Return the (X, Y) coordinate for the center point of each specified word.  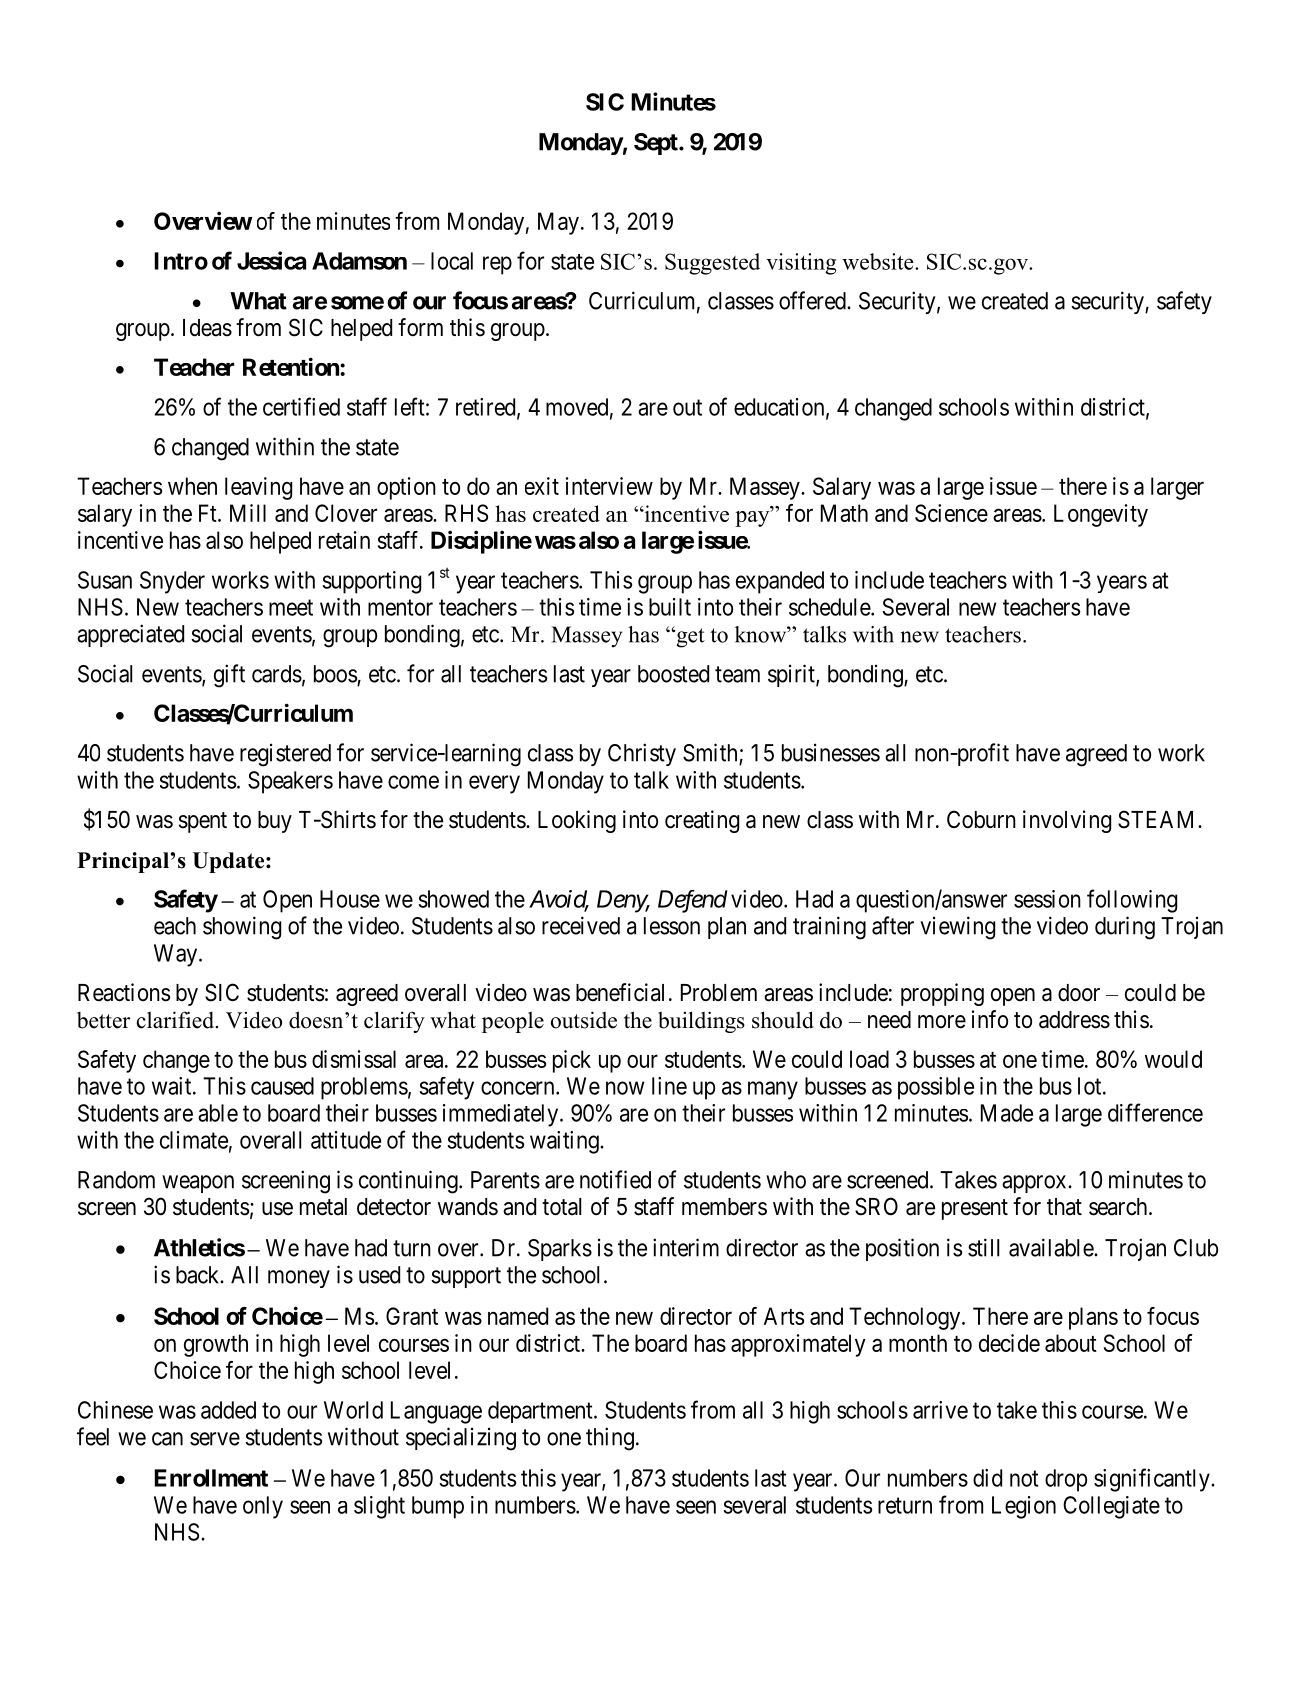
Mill (248, 513)
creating (702, 821)
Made (1007, 1113)
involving (1067, 821)
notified (615, 1179)
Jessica (271, 260)
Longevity (1101, 515)
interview (609, 486)
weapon (198, 1184)
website (879, 261)
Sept (657, 144)
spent (203, 822)
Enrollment (211, 1478)
